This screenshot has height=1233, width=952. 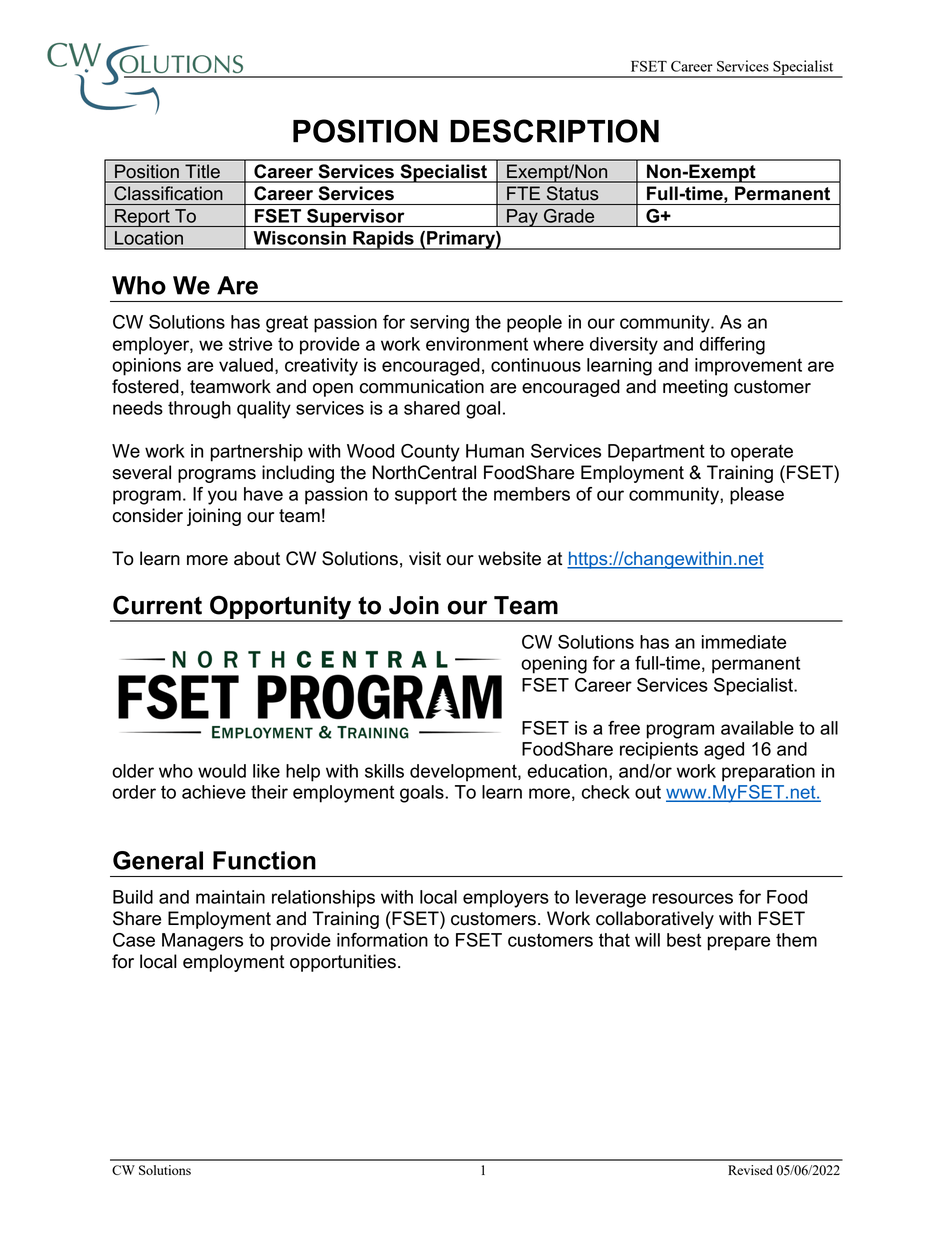 What do you see at coordinates (757, 496) in the screenshot?
I see `please` at bounding box center [757, 496].
